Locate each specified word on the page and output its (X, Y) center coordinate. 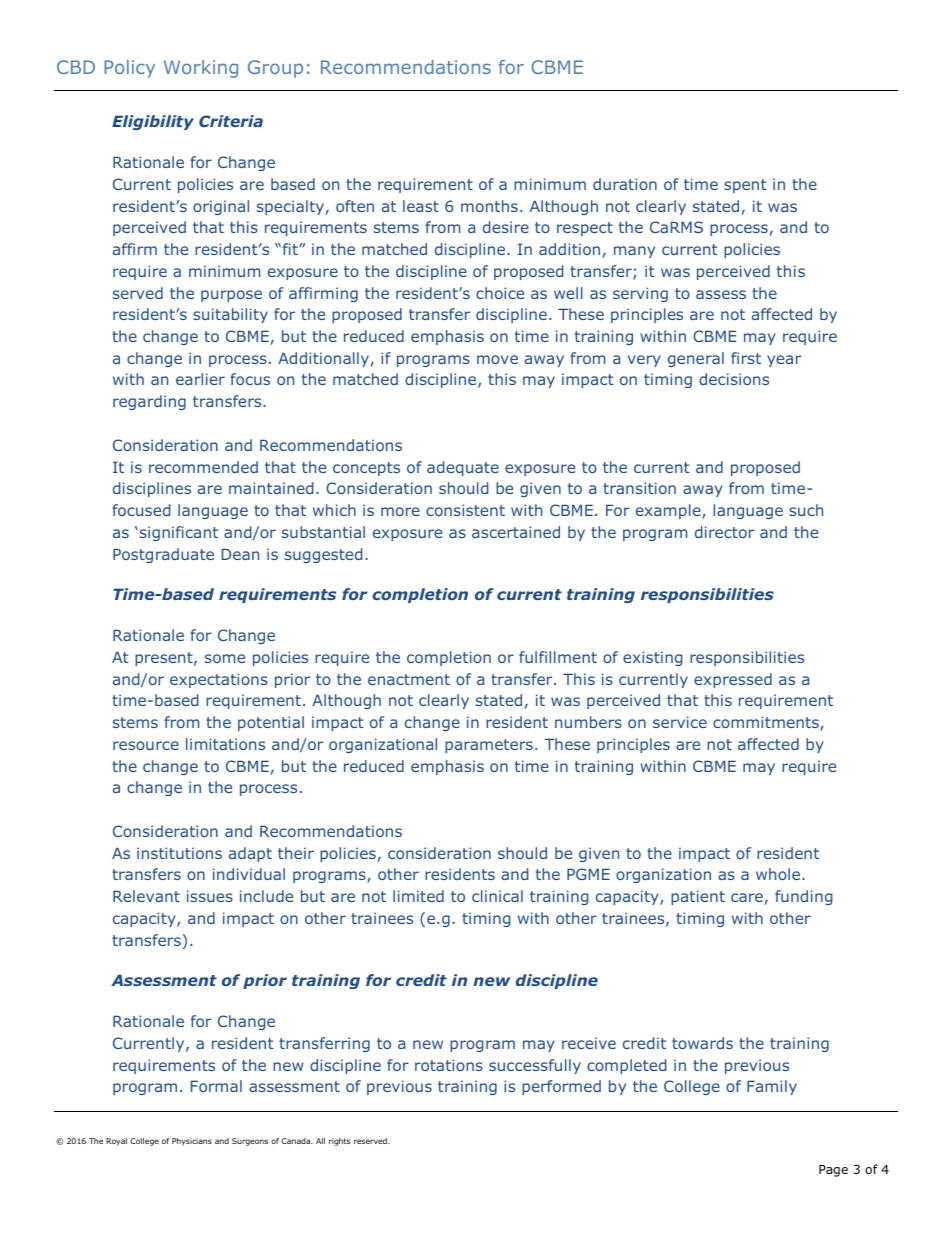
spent (745, 186)
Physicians (192, 1142)
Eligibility (153, 122)
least (421, 206)
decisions (734, 379)
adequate (463, 468)
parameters (489, 746)
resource (146, 745)
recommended (203, 467)
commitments (767, 723)
